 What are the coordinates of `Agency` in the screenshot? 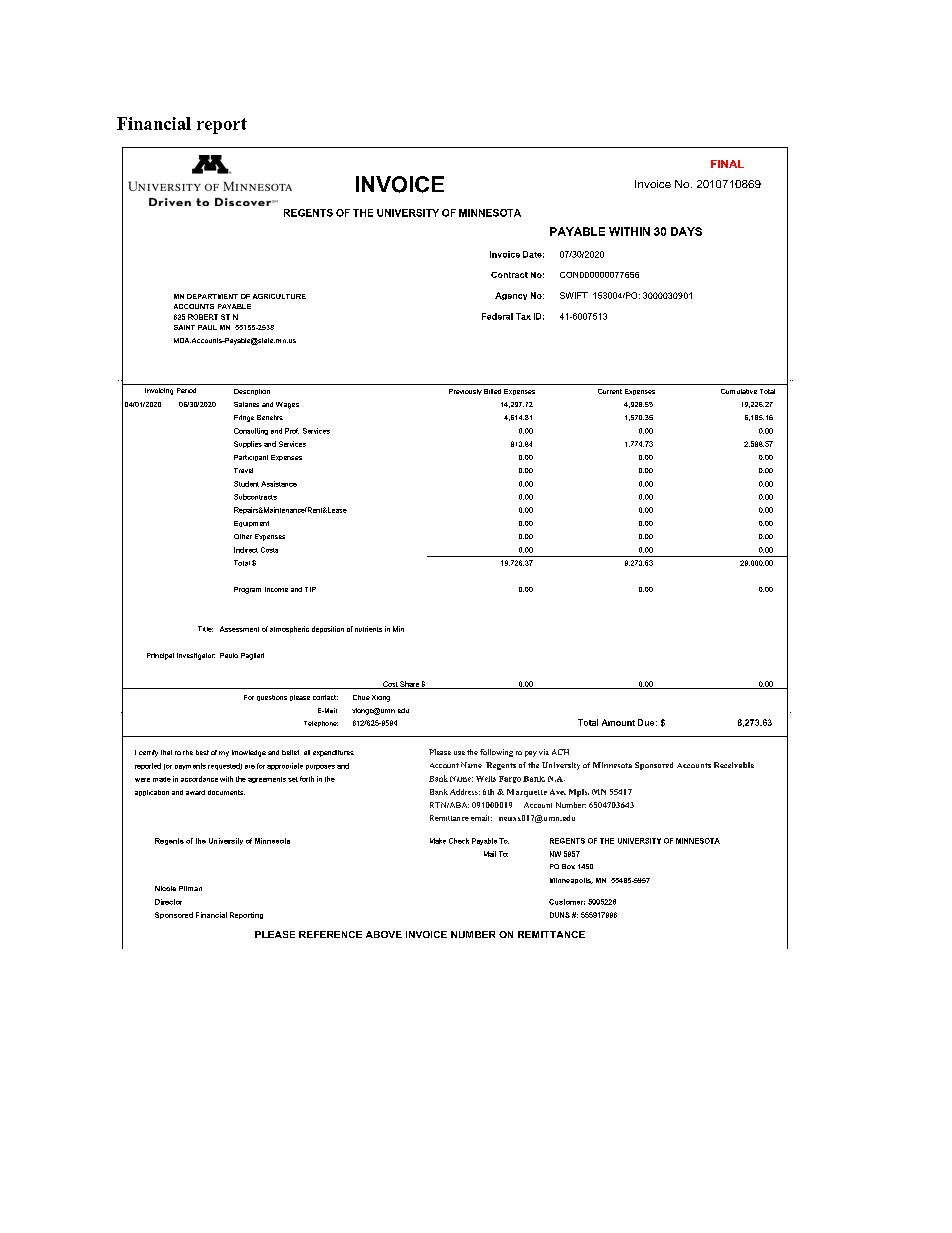 It's located at (511, 296).
